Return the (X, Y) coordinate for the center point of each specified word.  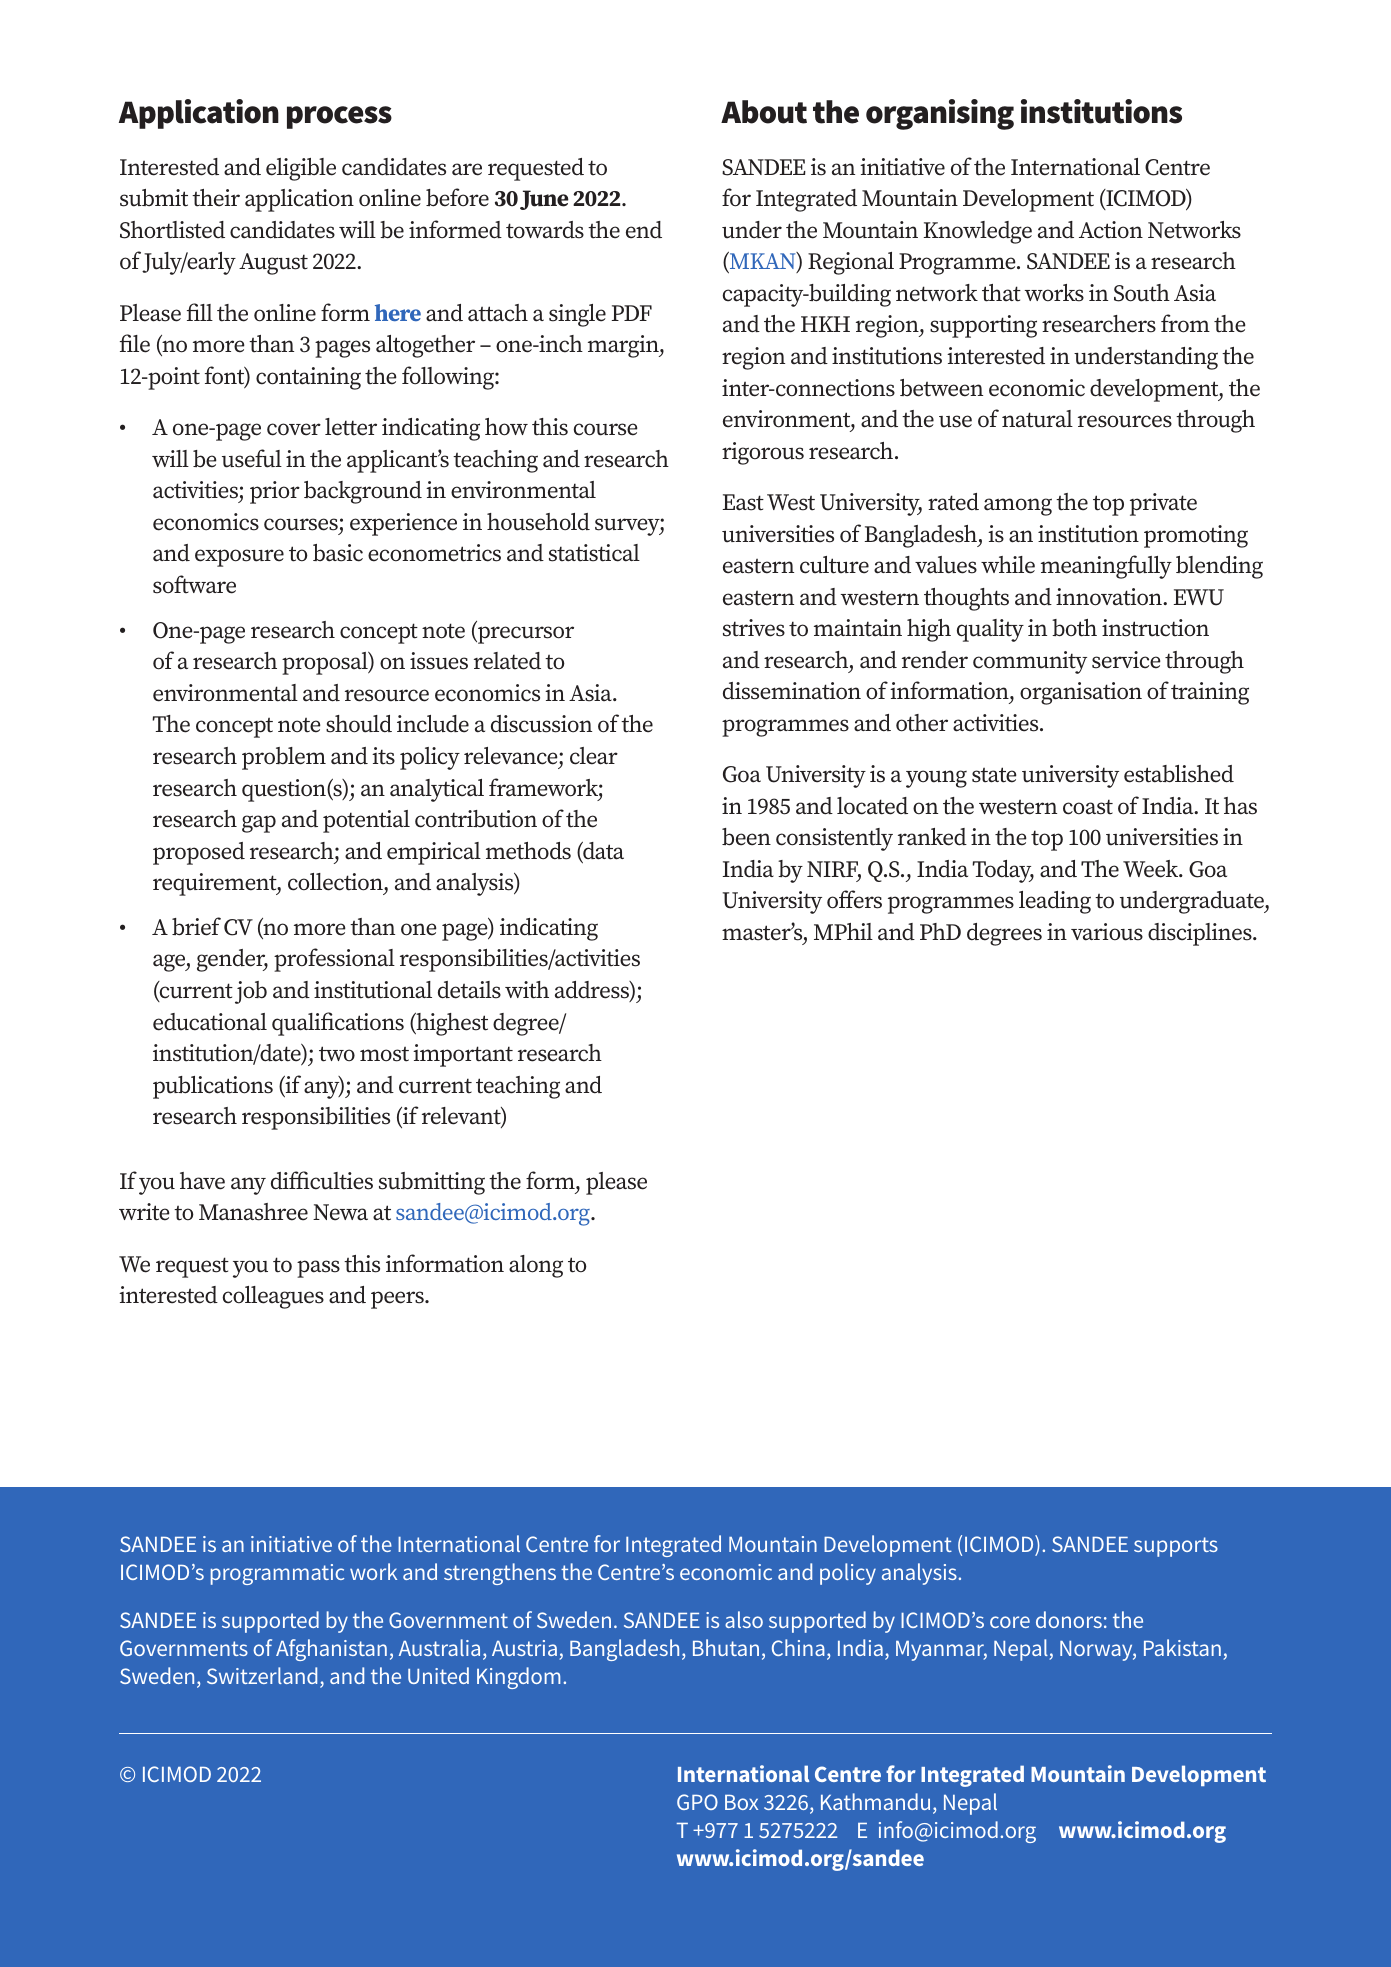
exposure (239, 558)
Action (1111, 230)
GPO (697, 1802)
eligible (301, 169)
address (593, 991)
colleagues (273, 1297)
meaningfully (1106, 567)
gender (232, 960)
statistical (594, 553)
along (536, 1266)
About (764, 112)
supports (1176, 1547)
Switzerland (262, 1675)
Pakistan (1182, 1647)
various (1107, 932)
